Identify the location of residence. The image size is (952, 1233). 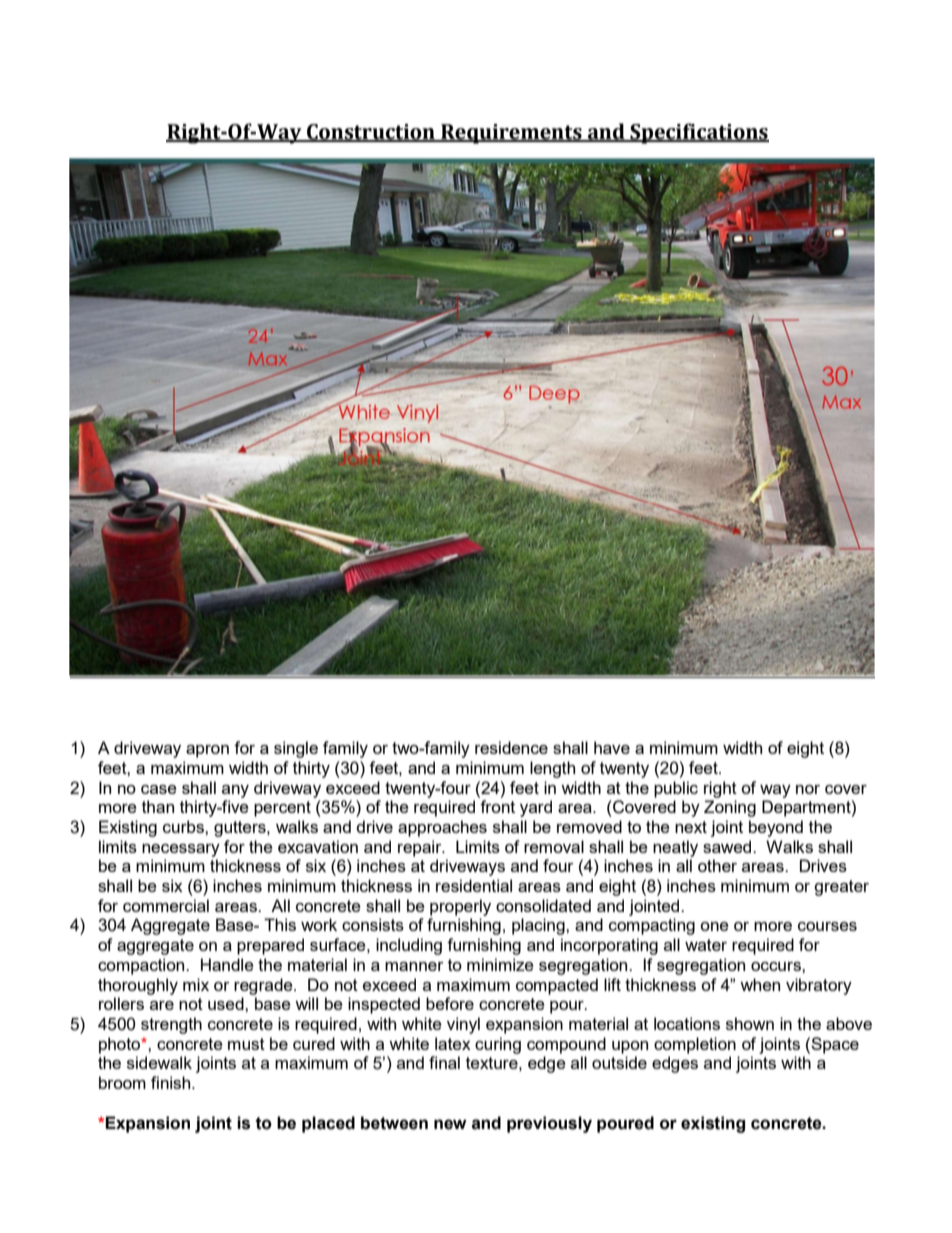
(511, 747).
